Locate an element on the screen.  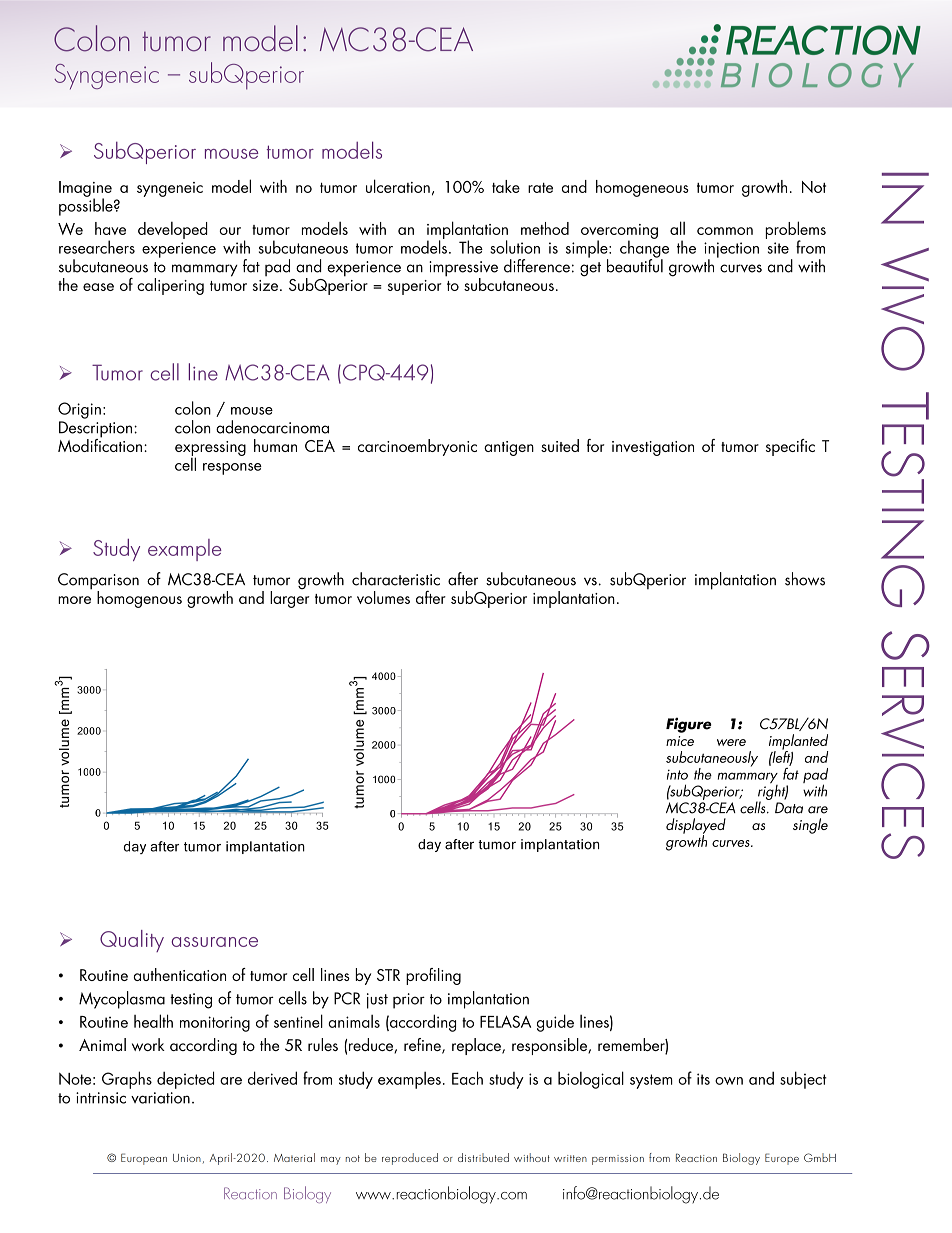
developed is located at coordinates (173, 230).
